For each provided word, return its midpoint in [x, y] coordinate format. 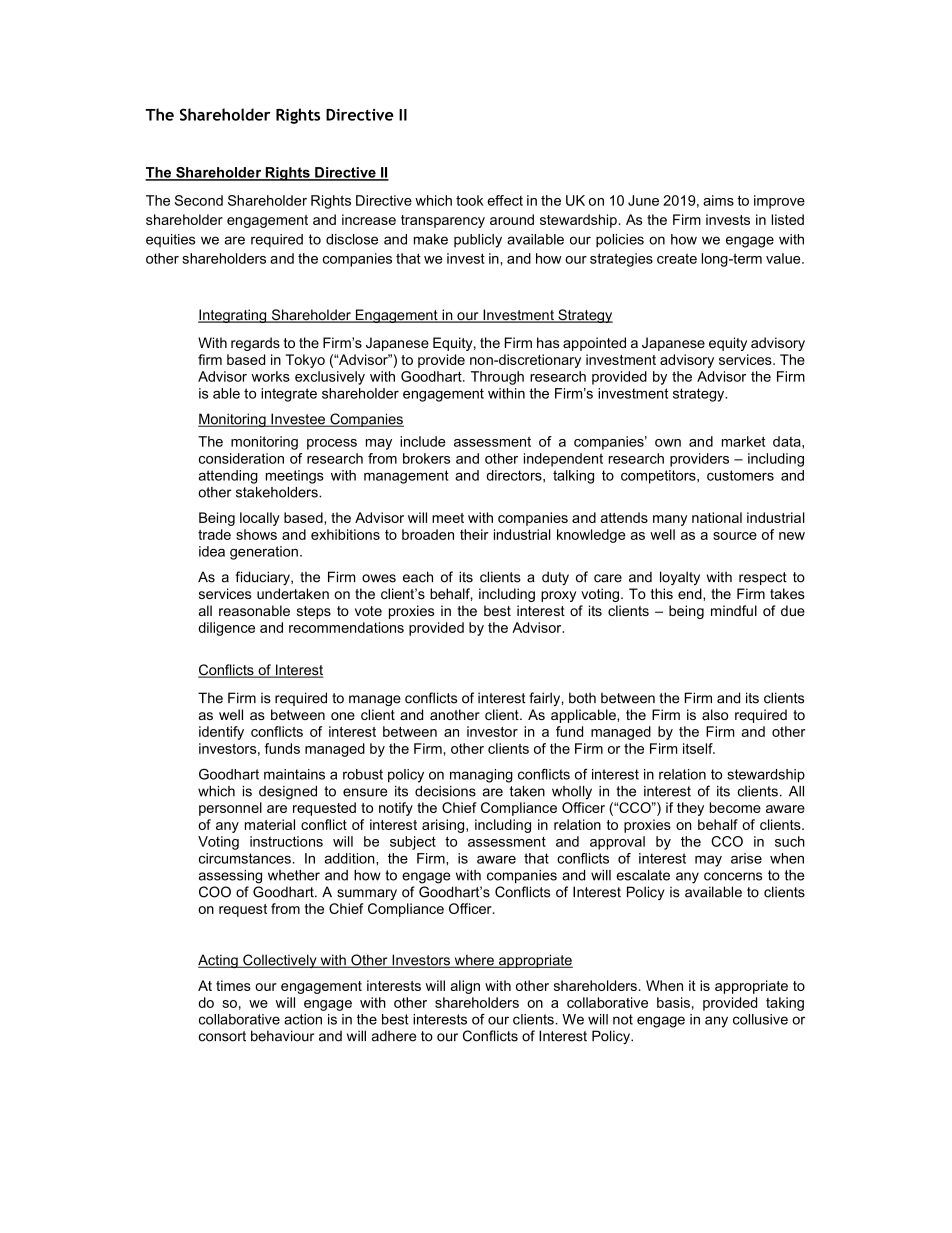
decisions [445, 791]
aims [718, 200]
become [735, 807]
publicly [478, 241]
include [423, 441]
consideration [241, 458]
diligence [226, 629]
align [465, 987]
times [233, 985]
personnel [230, 809]
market [743, 441]
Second [199, 200]
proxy [558, 596]
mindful [734, 610]
